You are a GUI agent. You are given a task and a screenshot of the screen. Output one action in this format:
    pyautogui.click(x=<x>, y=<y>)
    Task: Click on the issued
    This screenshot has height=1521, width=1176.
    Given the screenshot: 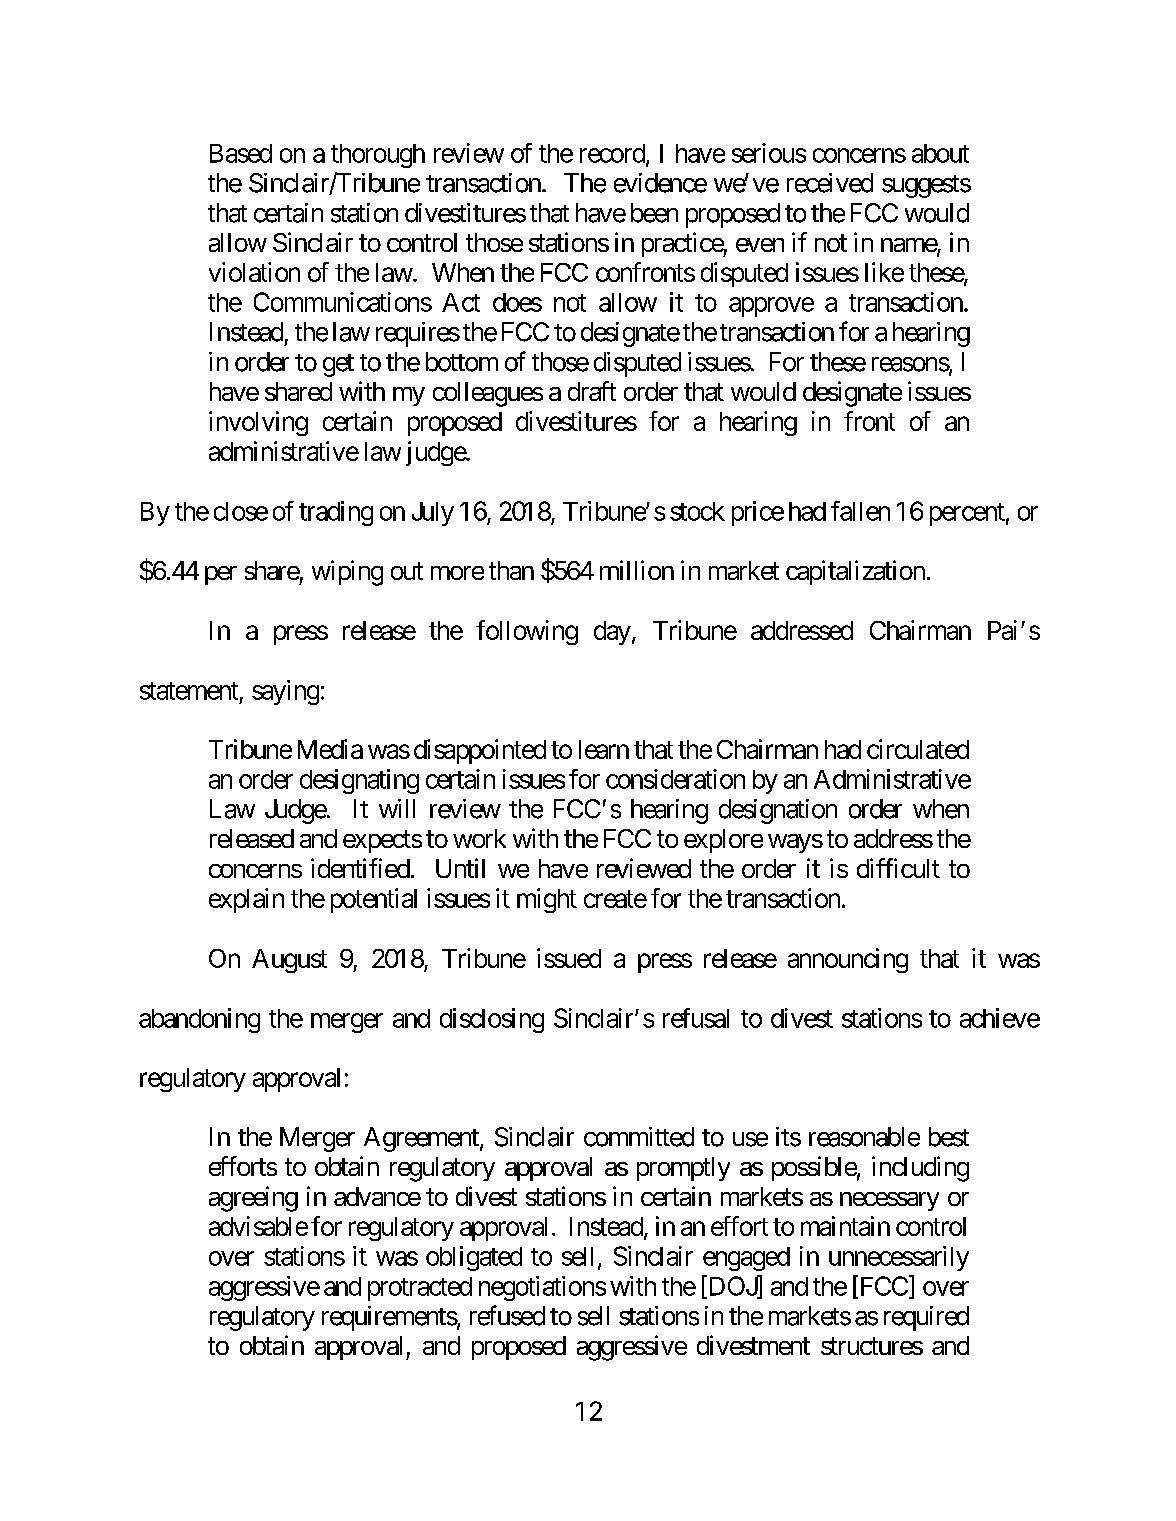 What is the action you would take?
    pyautogui.click(x=569, y=958)
